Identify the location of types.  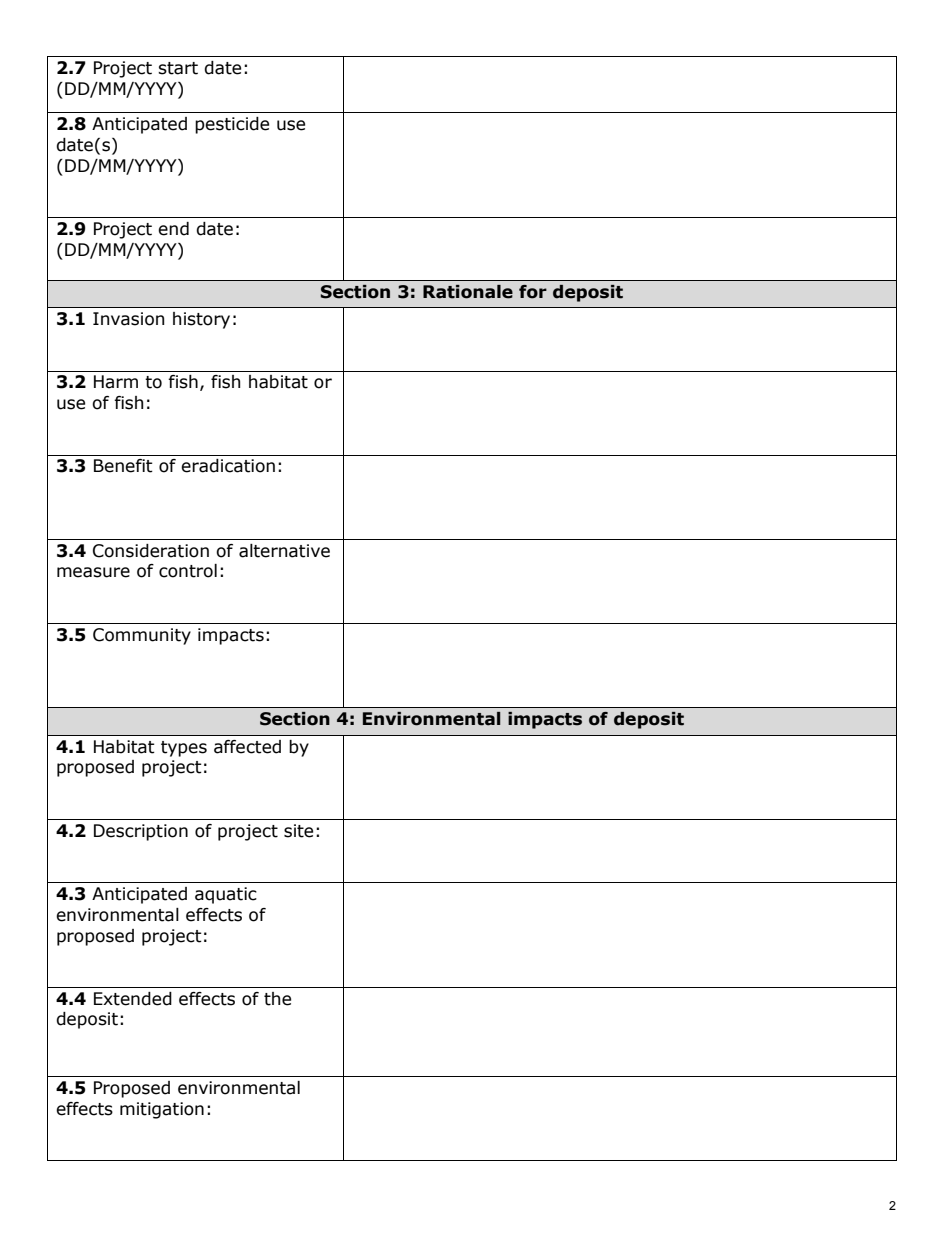
(184, 749).
